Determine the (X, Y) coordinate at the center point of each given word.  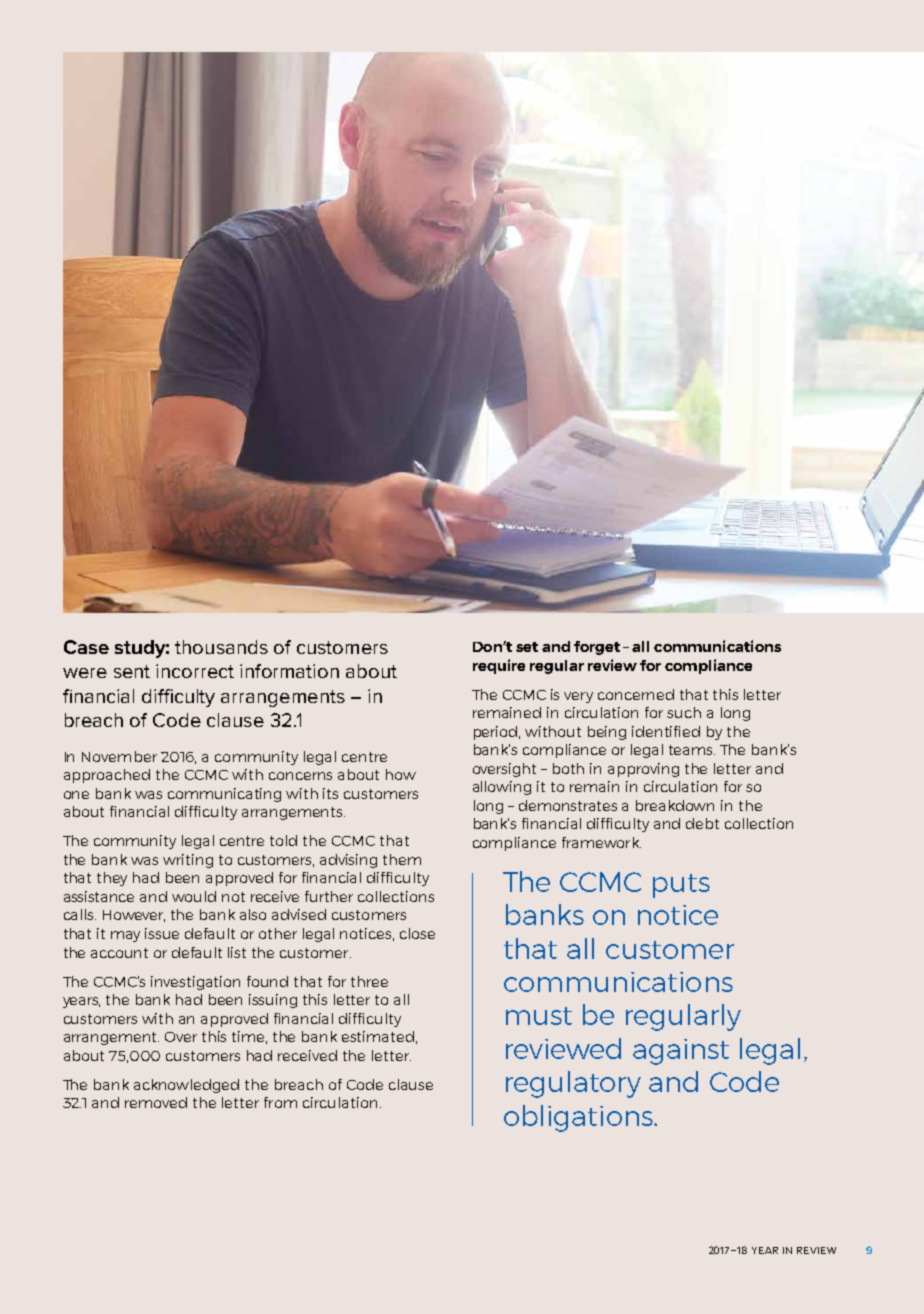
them (402, 859)
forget (597, 648)
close (417, 933)
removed (156, 1102)
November (119, 756)
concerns (300, 776)
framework (601, 842)
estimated (378, 1036)
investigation (195, 983)
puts (681, 886)
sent (132, 671)
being (607, 733)
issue (162, 933)
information (289, 671)
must (539, 1016)
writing (188, 861)
